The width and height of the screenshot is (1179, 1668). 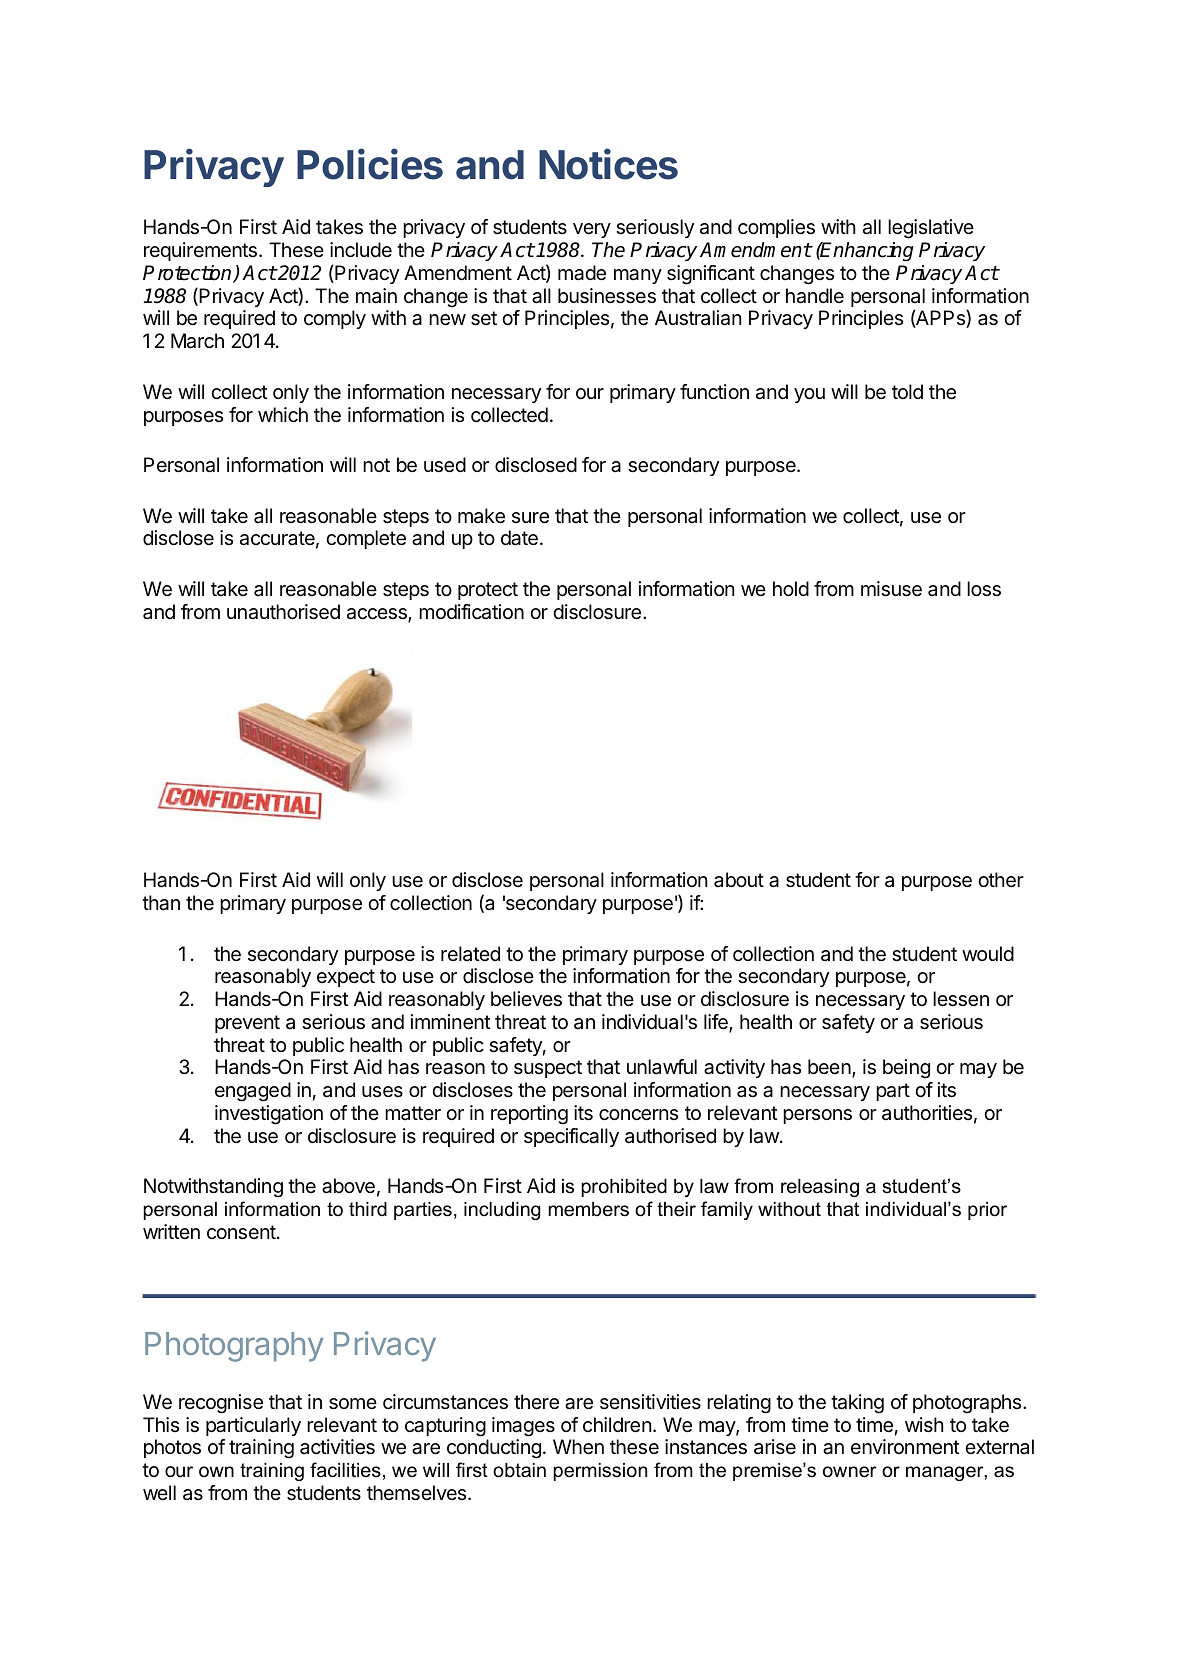 What do you see at coordinates (906, 1069) in the screenshot?
I see `being` at bounding box center [906, 1069].
